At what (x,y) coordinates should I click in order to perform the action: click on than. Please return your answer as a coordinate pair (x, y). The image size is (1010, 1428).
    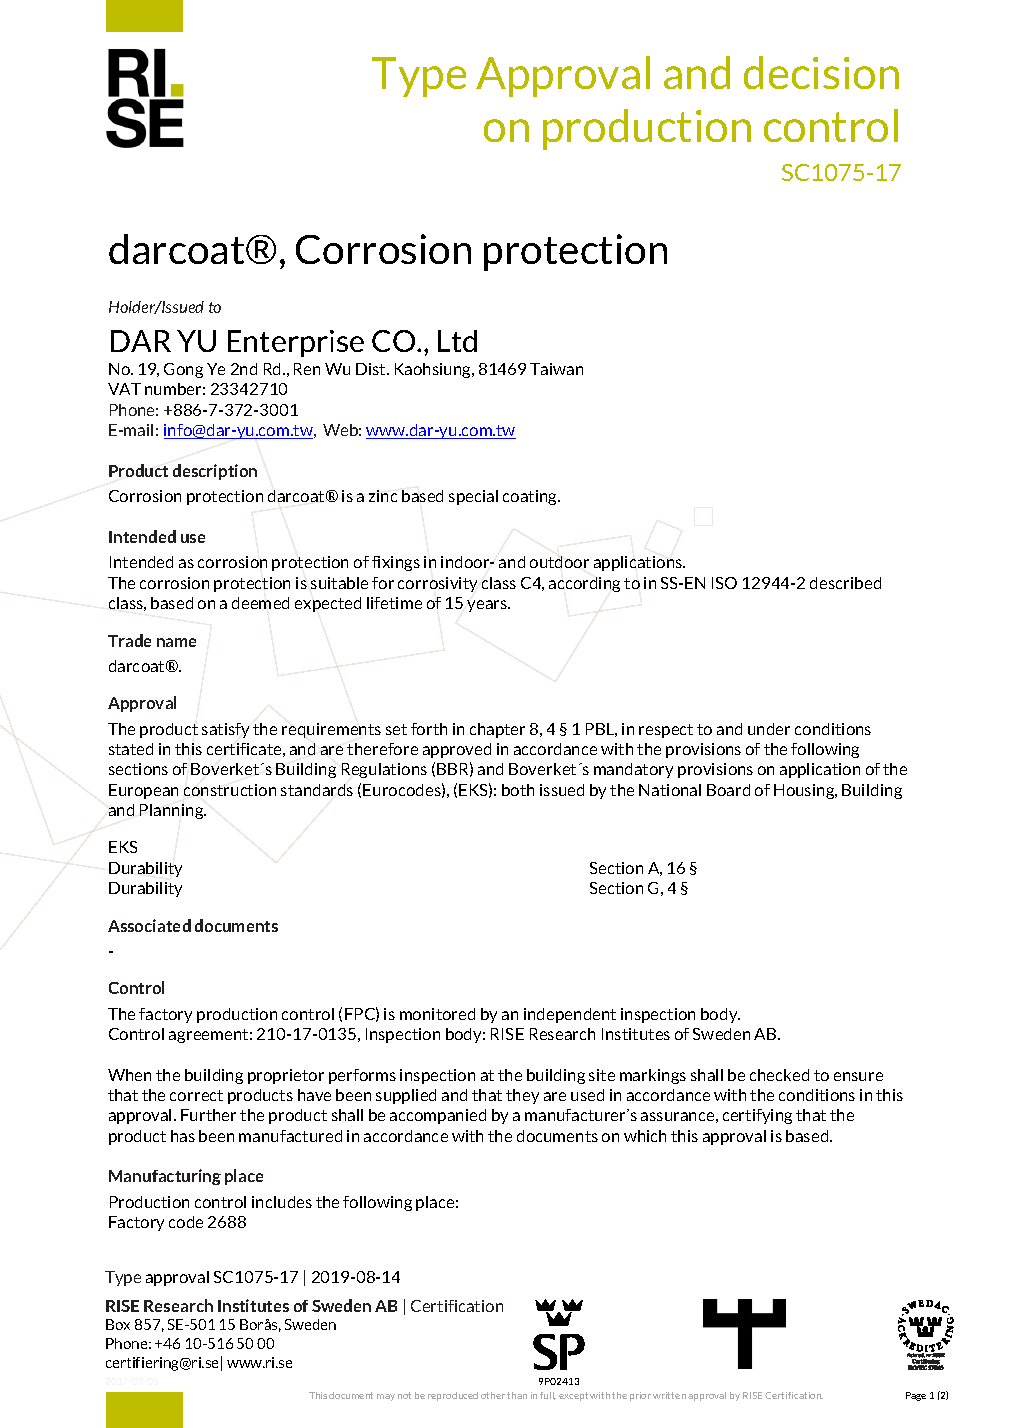
    Looking at the image, I should click on (517, 1395).
